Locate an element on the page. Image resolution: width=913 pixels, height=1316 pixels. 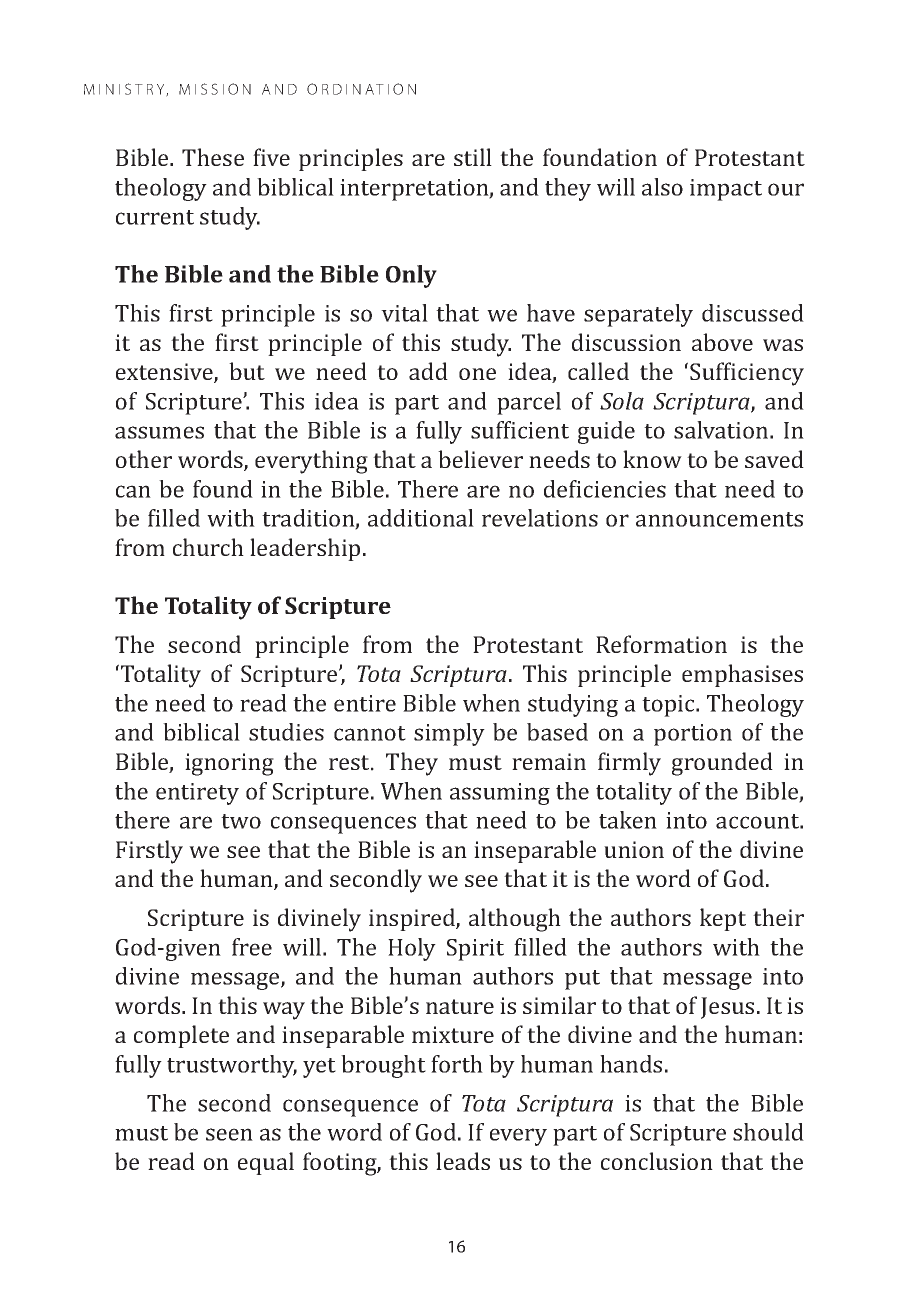
simply is located at coordinates (449, 734).
